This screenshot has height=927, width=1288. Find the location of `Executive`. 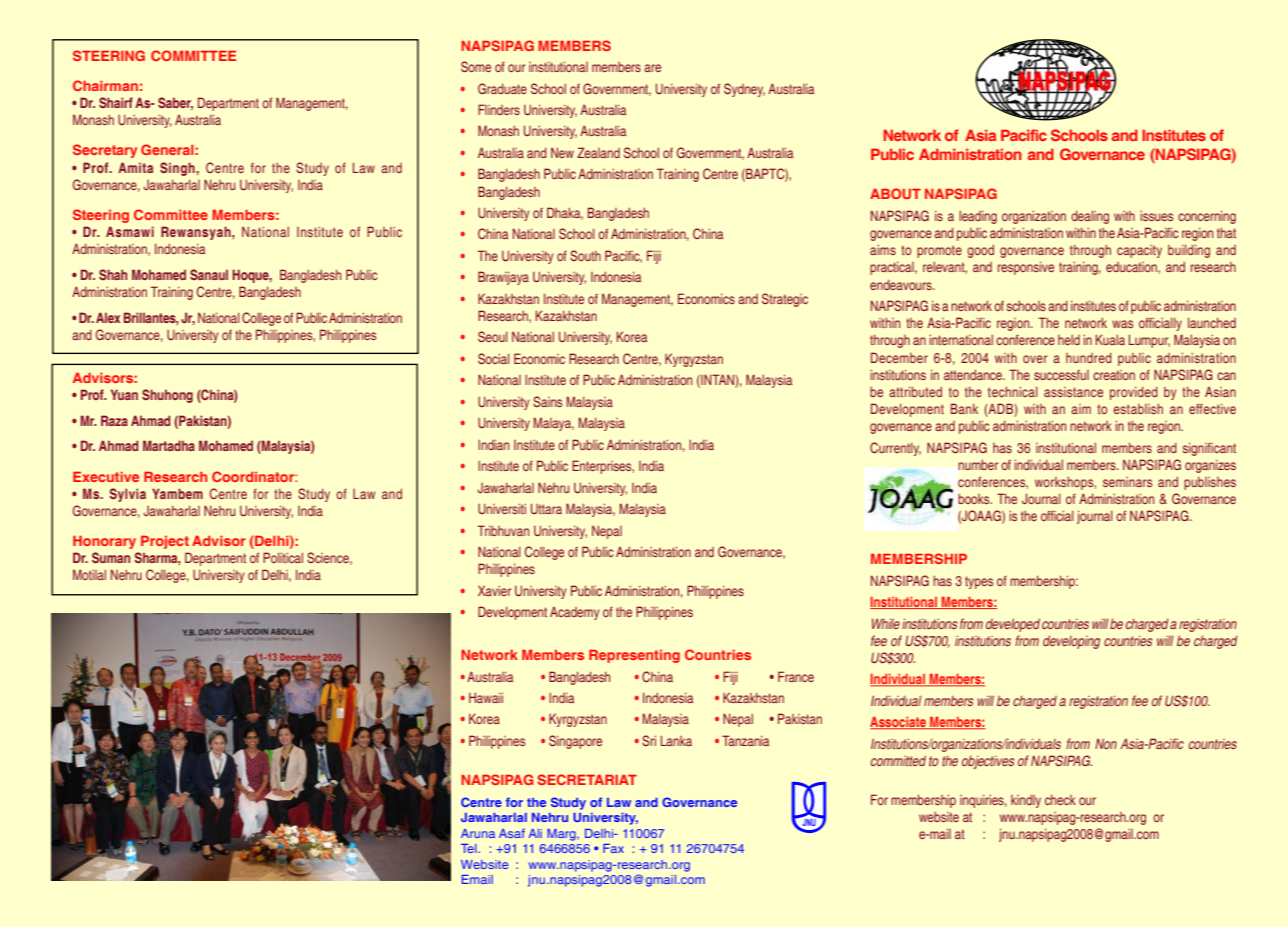

Executive is located at coordinates (106, 476).
